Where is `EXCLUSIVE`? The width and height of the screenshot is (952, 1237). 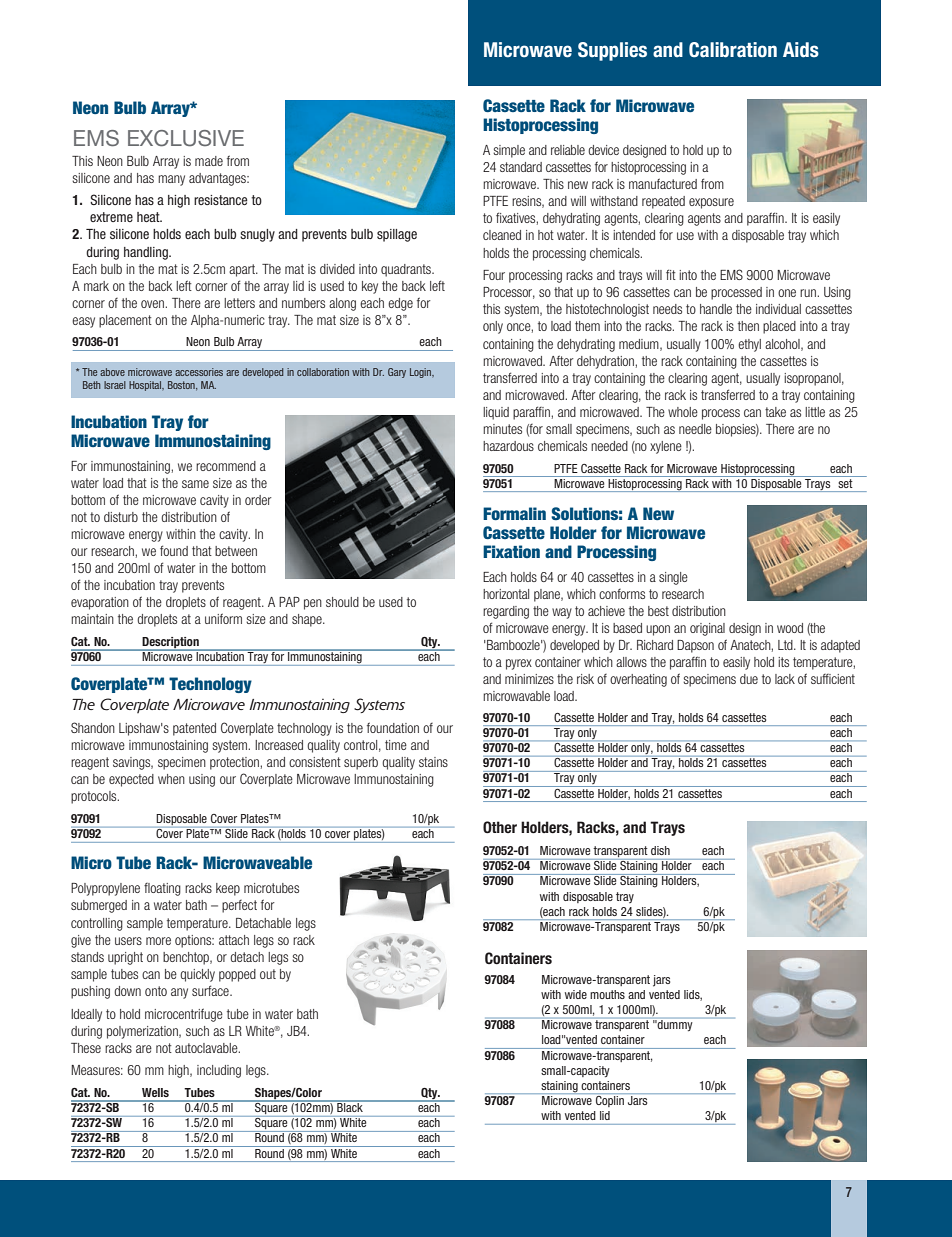 EXCLUSIVE is located at coordinates (186, 138).
